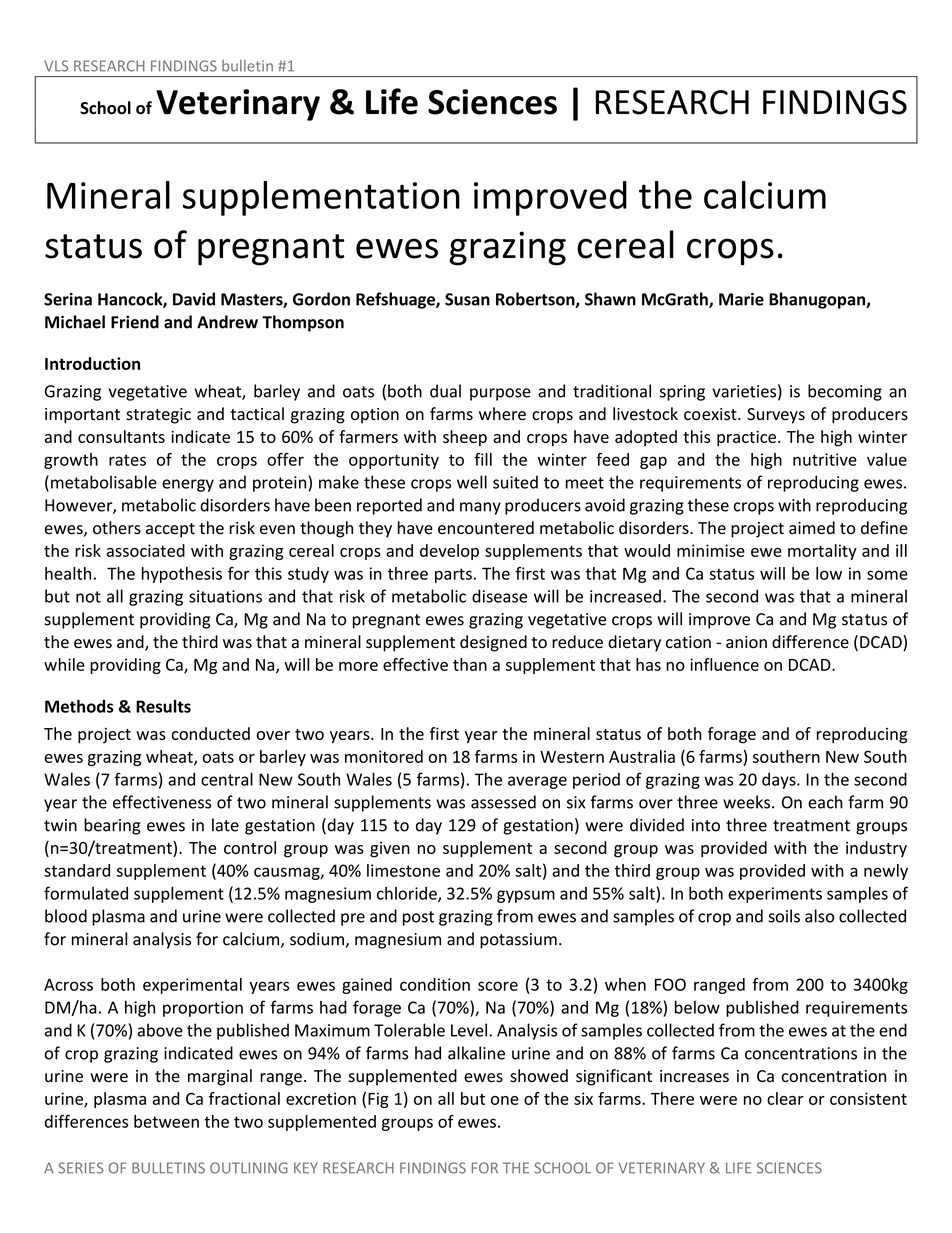 The width and height of the document is (952, 1233). I want to click on Fig, so click(378, 1100).
